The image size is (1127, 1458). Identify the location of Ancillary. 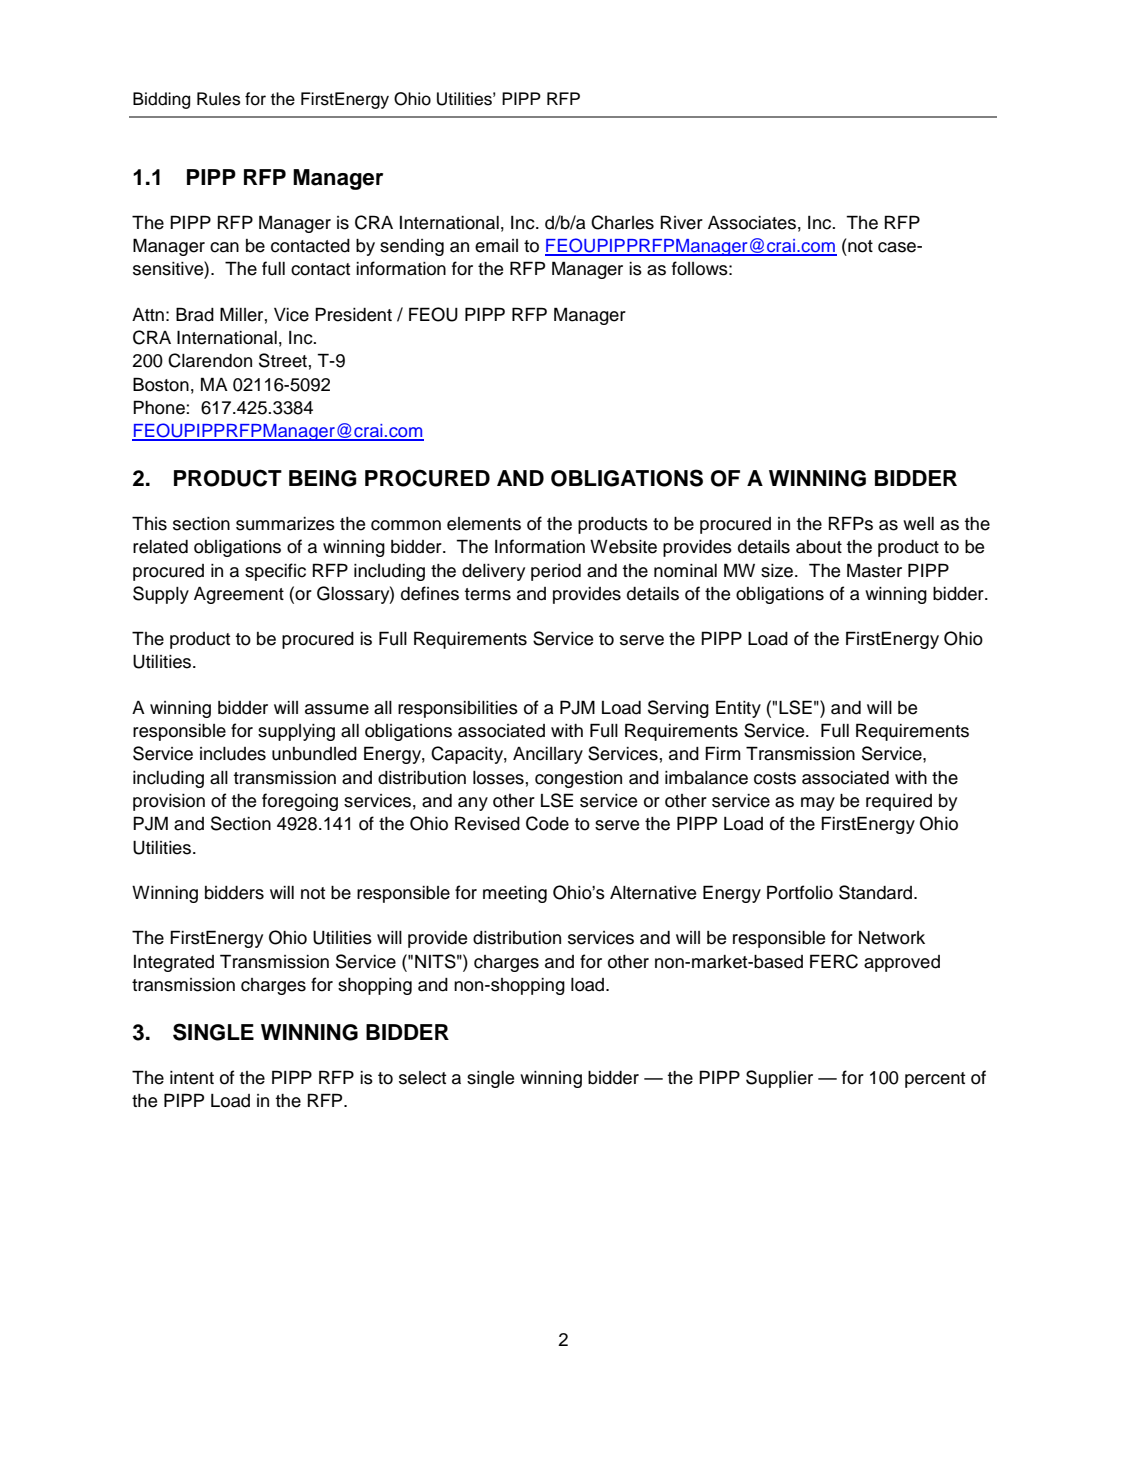
(548, 755).
